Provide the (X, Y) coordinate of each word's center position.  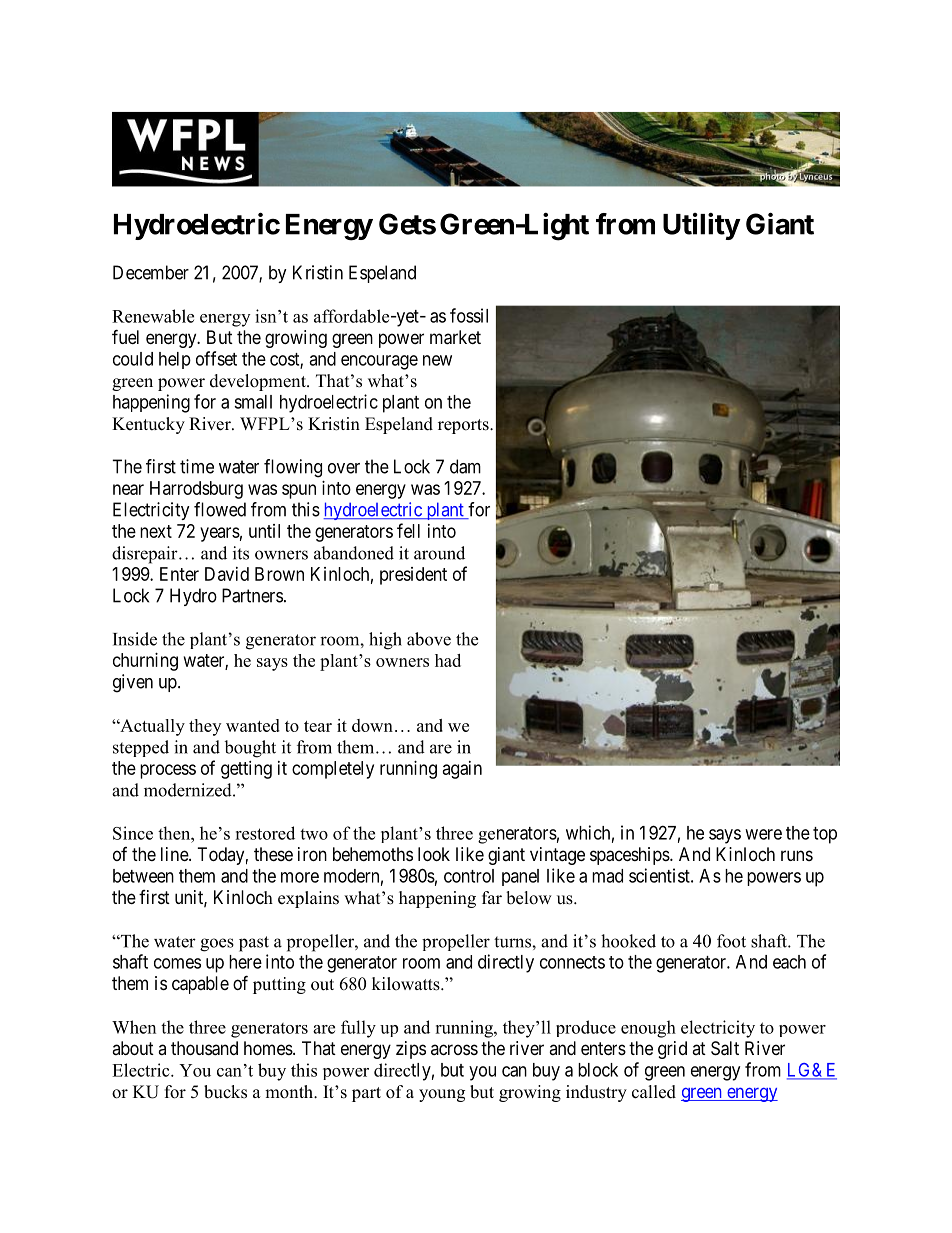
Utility (701, 226)
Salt (725, 1048)
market (455, 337)
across (454, 1049)
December (151, 272)
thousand (204, 1048)
